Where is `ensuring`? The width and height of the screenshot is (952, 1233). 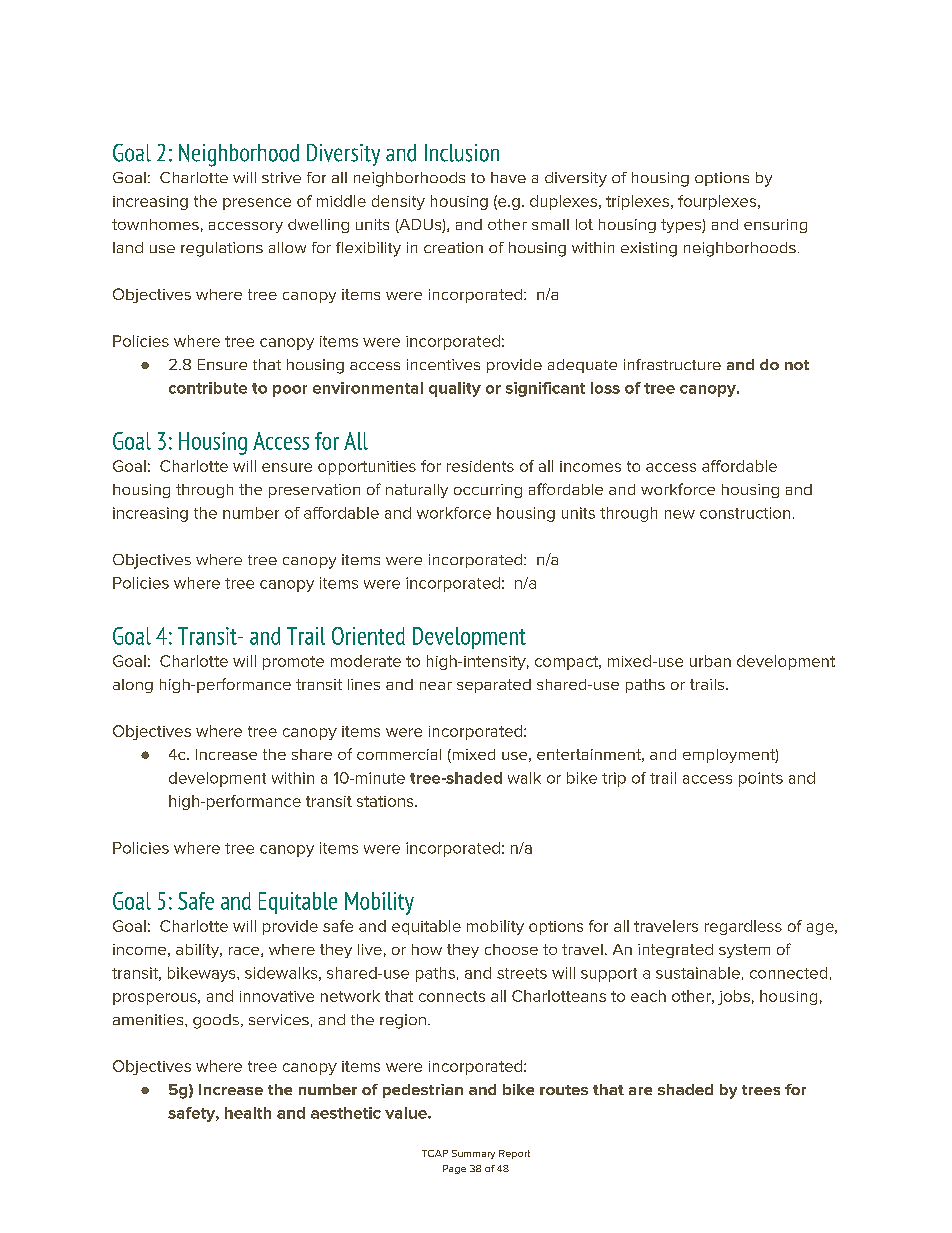
ensuring is located at coordinates (775, 226).
